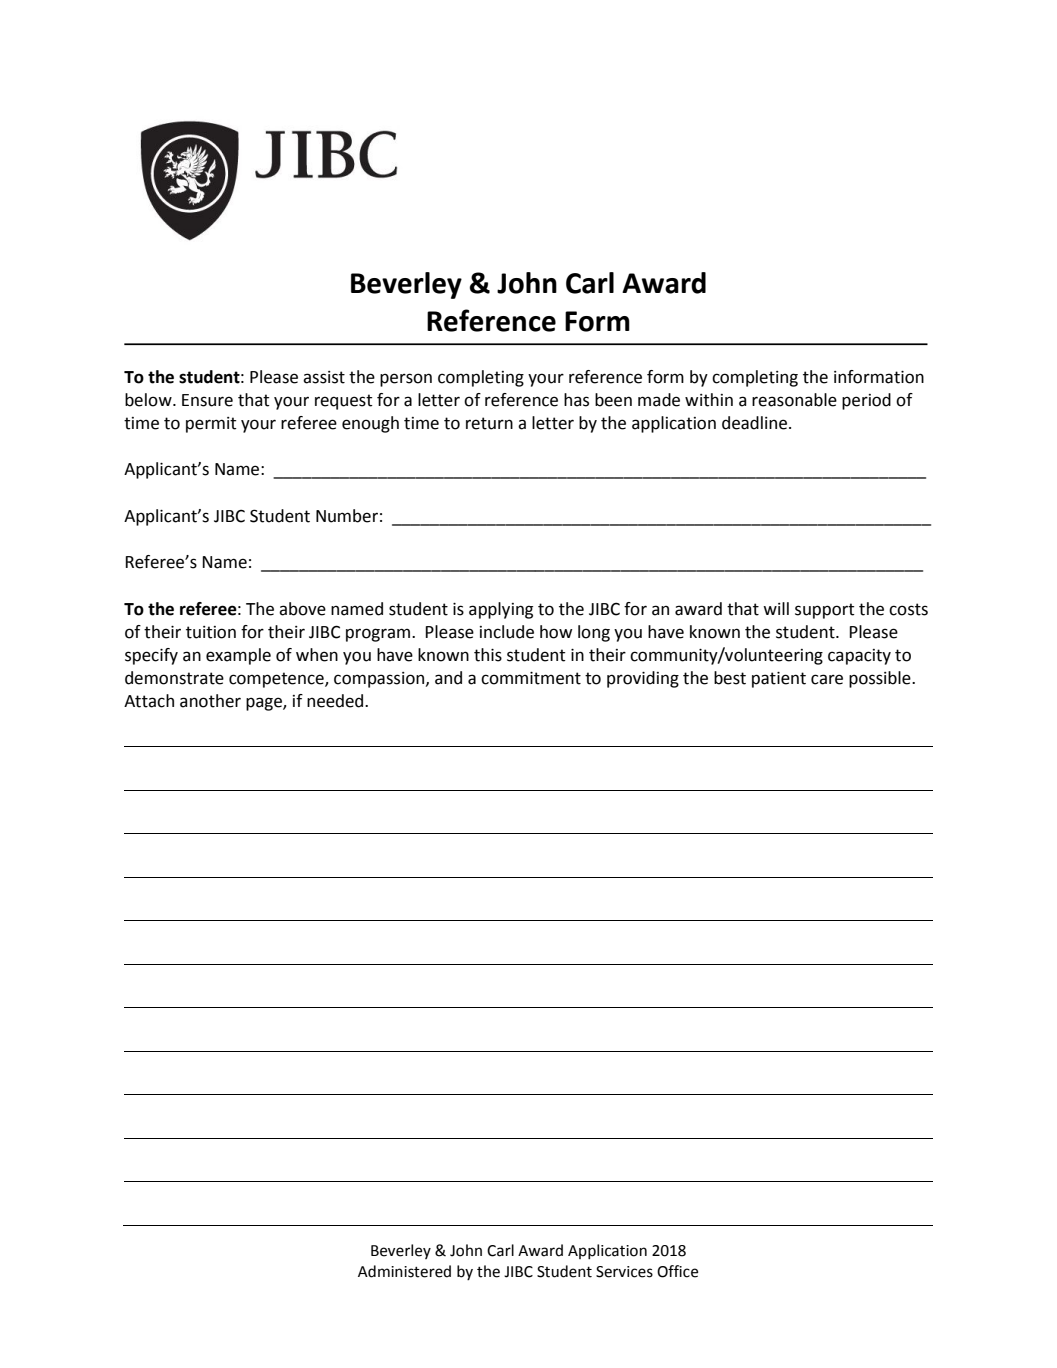 The image size is (1057, 1368). Describe the element at coordinates (779, 680) in the page. I see `patient` at that location.
